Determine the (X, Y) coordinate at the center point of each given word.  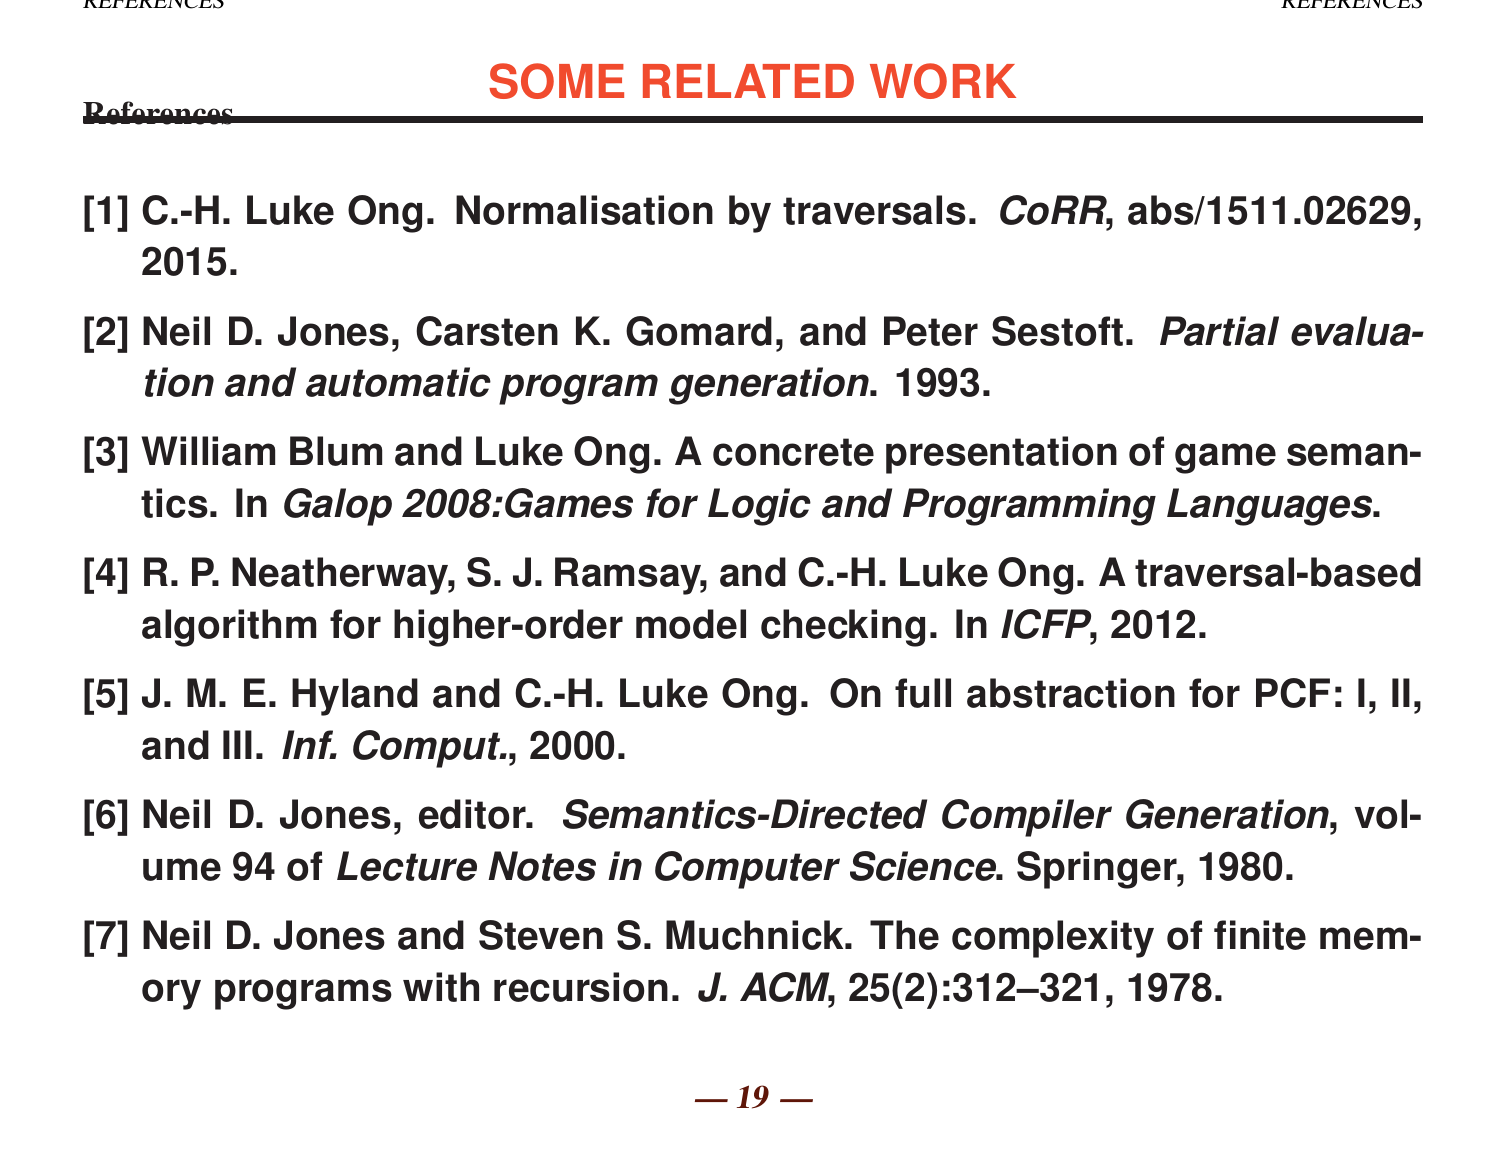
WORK (943, 81)
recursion (581, 987)
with (441, 987)
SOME (556, 81)
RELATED (748, 81)
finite (1260, 935)
